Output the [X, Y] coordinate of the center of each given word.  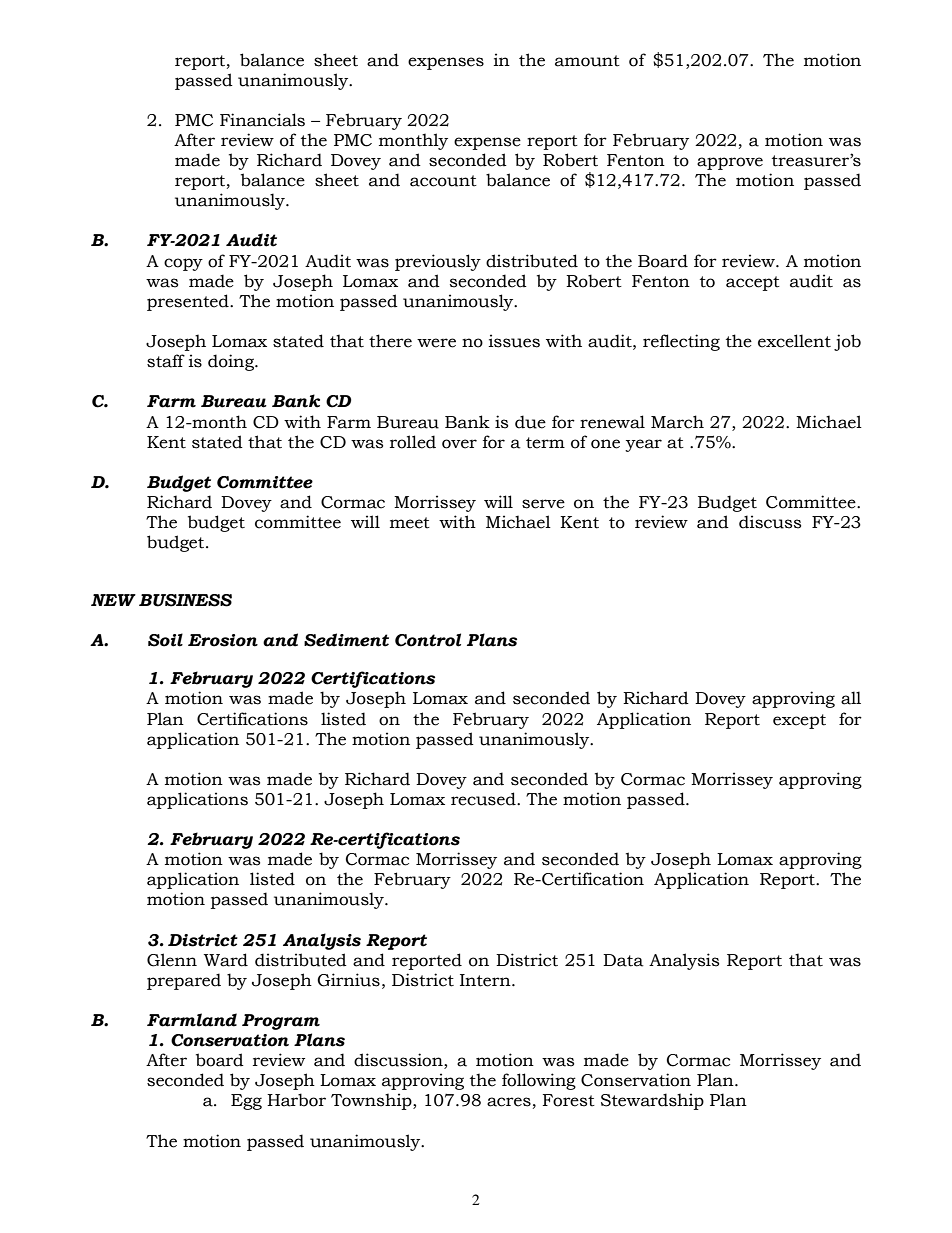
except [799, 721]
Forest [569, 1100]
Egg [246, 1102]
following [539, 1081]
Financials [262, 120]
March [677, 422]
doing [232, 362]
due [530, 422]
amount [587, 61]
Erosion [223, 640]
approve [730, 163]
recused [484, 799]
